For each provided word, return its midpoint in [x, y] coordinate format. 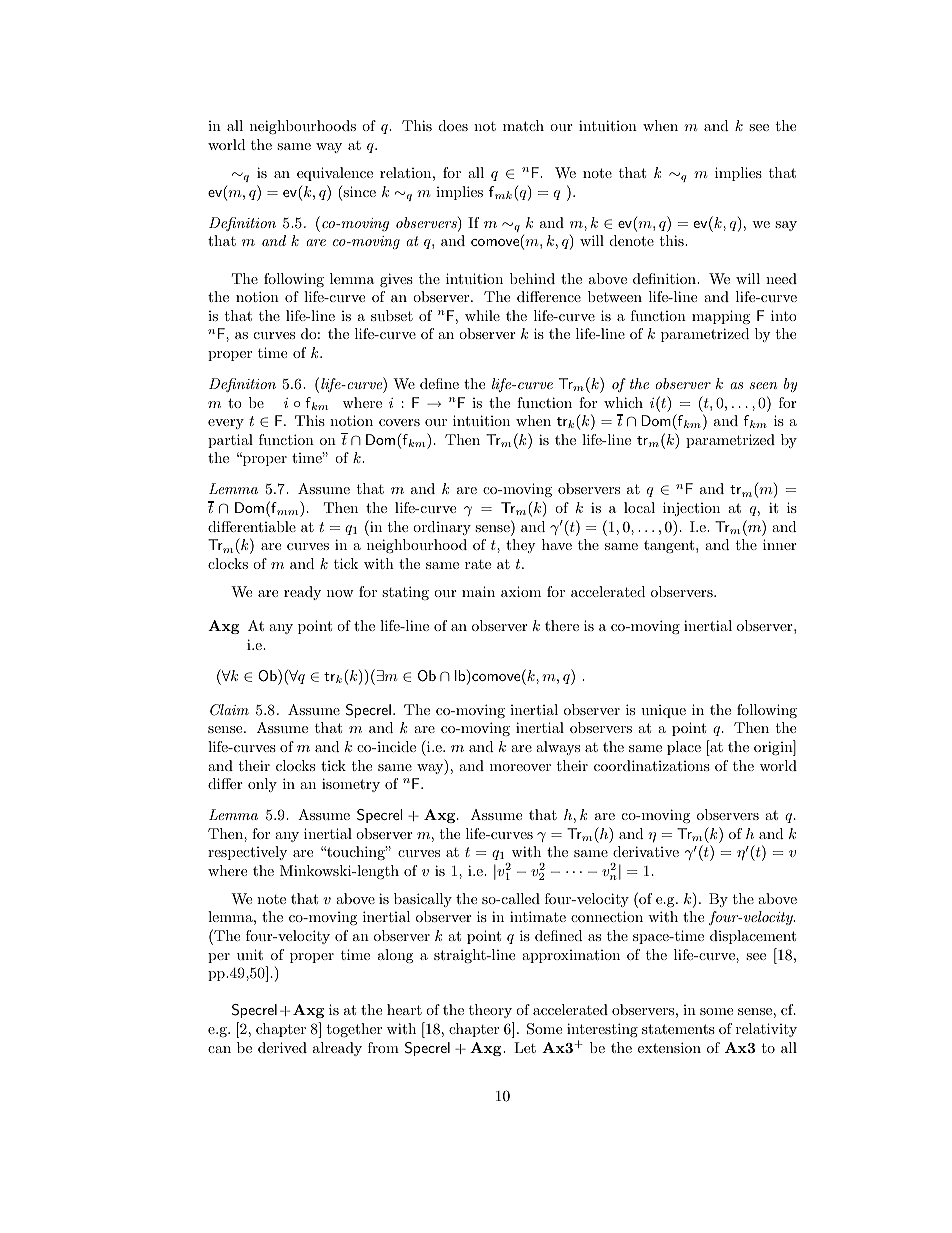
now [340, 593]
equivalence [335, 174]
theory [490, 1011]
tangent [670, 546]
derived [282, 1047]
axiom [521, 591]
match [523, 125]
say [786, 226]
